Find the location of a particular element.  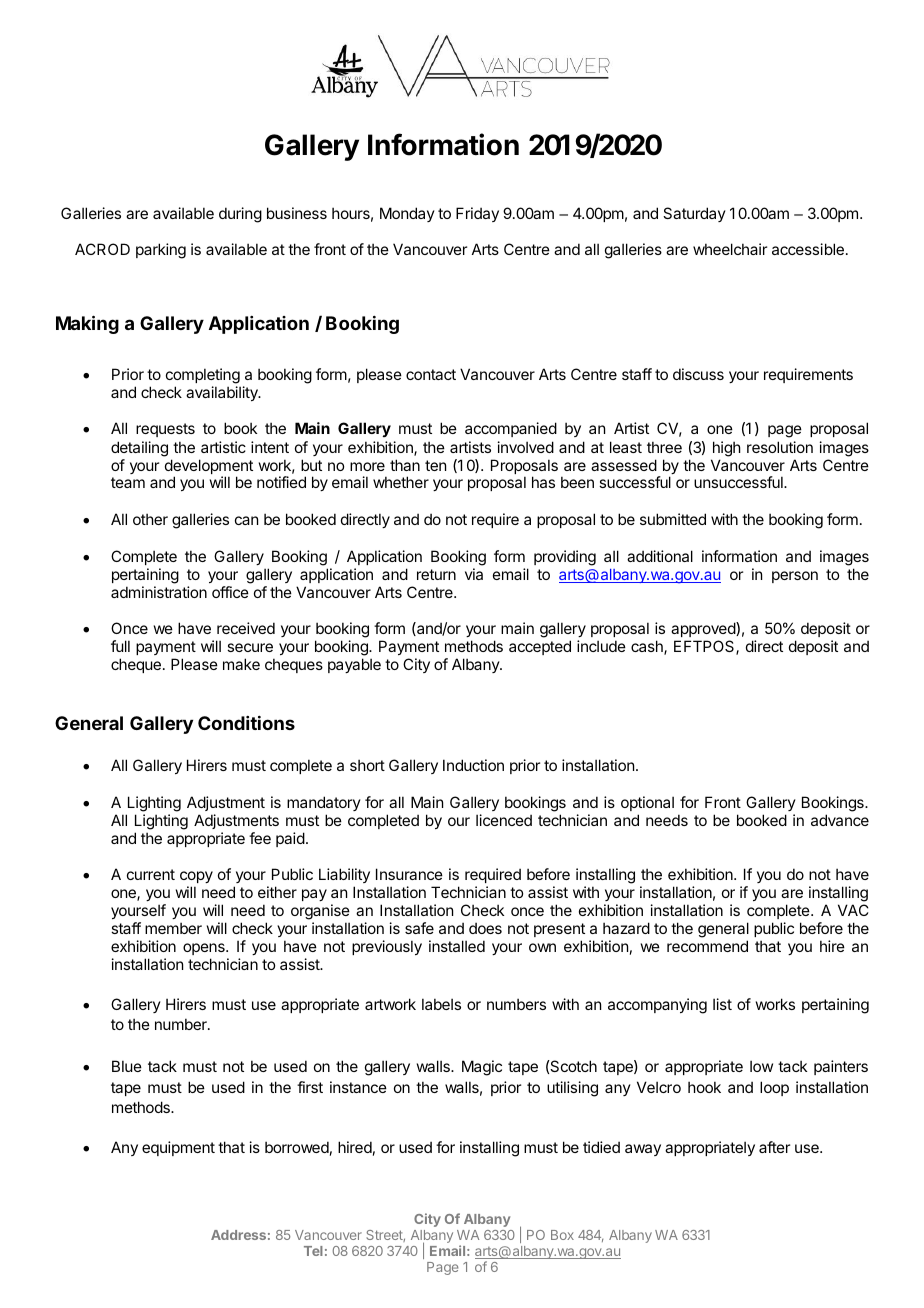

after is located at coordinates (774, 1147).
